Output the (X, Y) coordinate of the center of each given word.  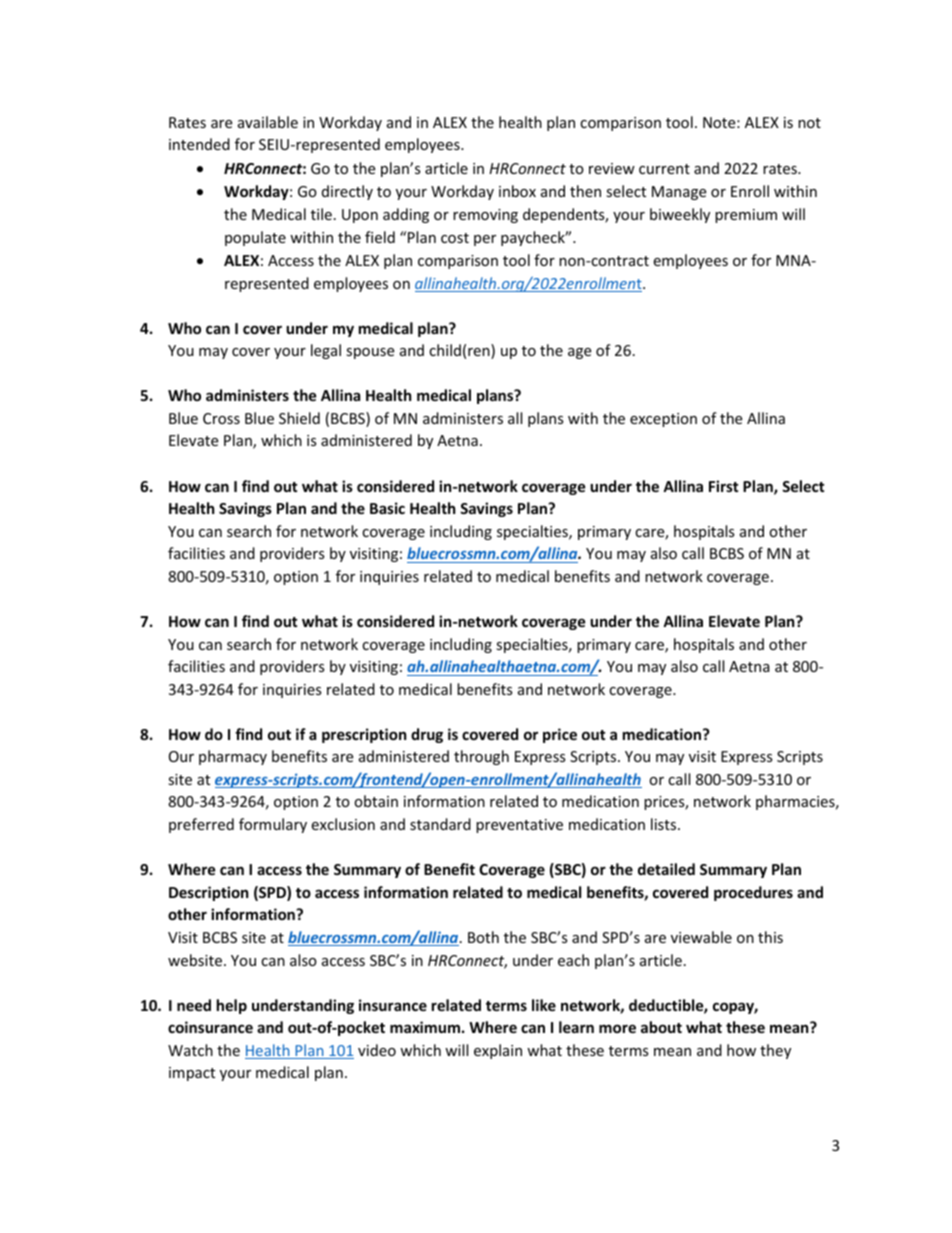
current (664, 169)
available (268, 122)
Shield (299, 418)
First (724, 486)
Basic (387, 508)
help (232, 1006)
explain (498, 1051)
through (481, 757)
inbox (517, 191)
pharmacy (233, 757)
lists (665, 824)
